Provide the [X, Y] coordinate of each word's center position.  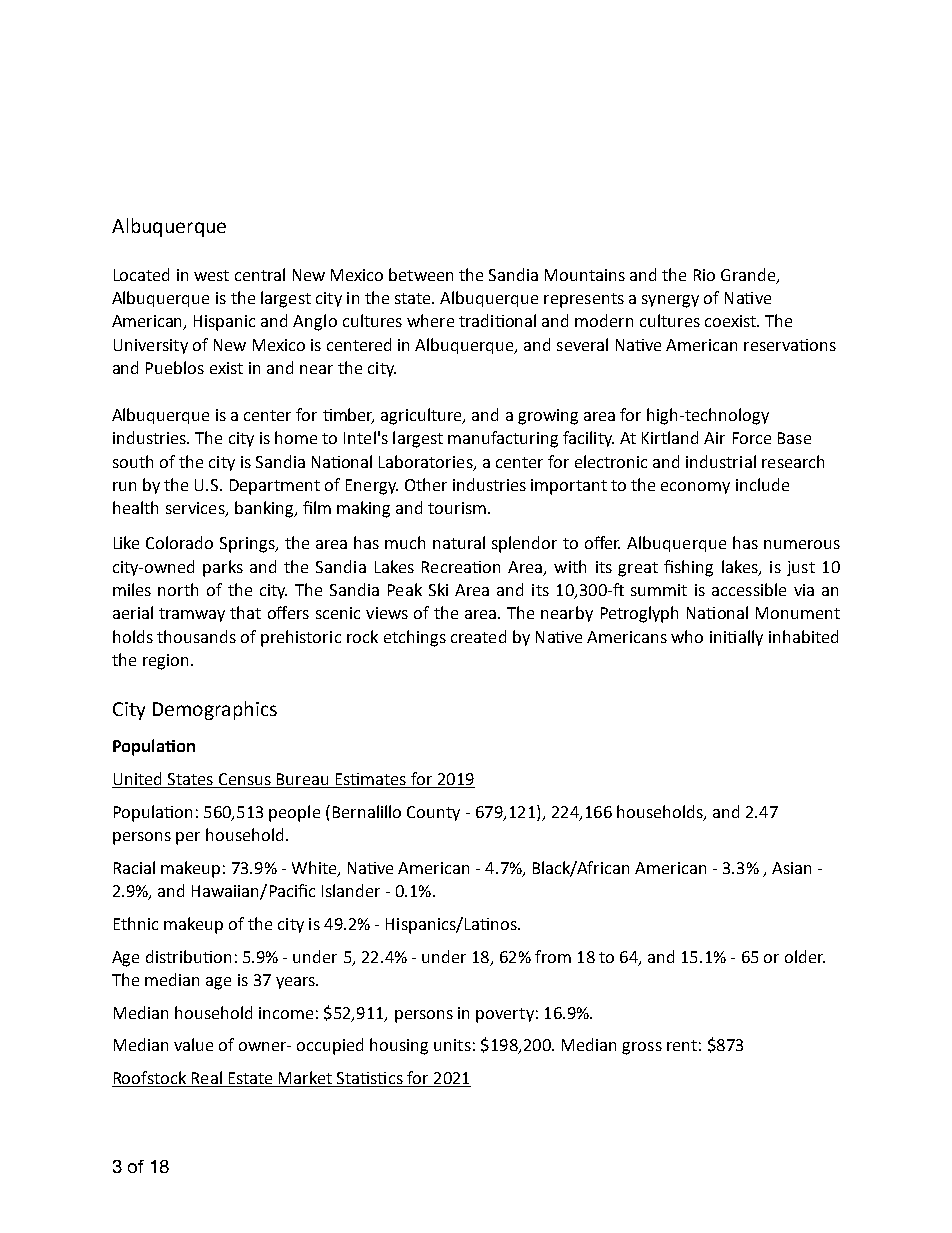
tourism [457, 508]
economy [695, 488]
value [193, 1044]
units [452, 1045]
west [211, 275]
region [165, 662]
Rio [704, 275]
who [687, 636]
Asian [791, 868]
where [430, 320]
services [196, 509]
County [433, 813]
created [478, 636]
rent [682, 1045]
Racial [134, 867]
